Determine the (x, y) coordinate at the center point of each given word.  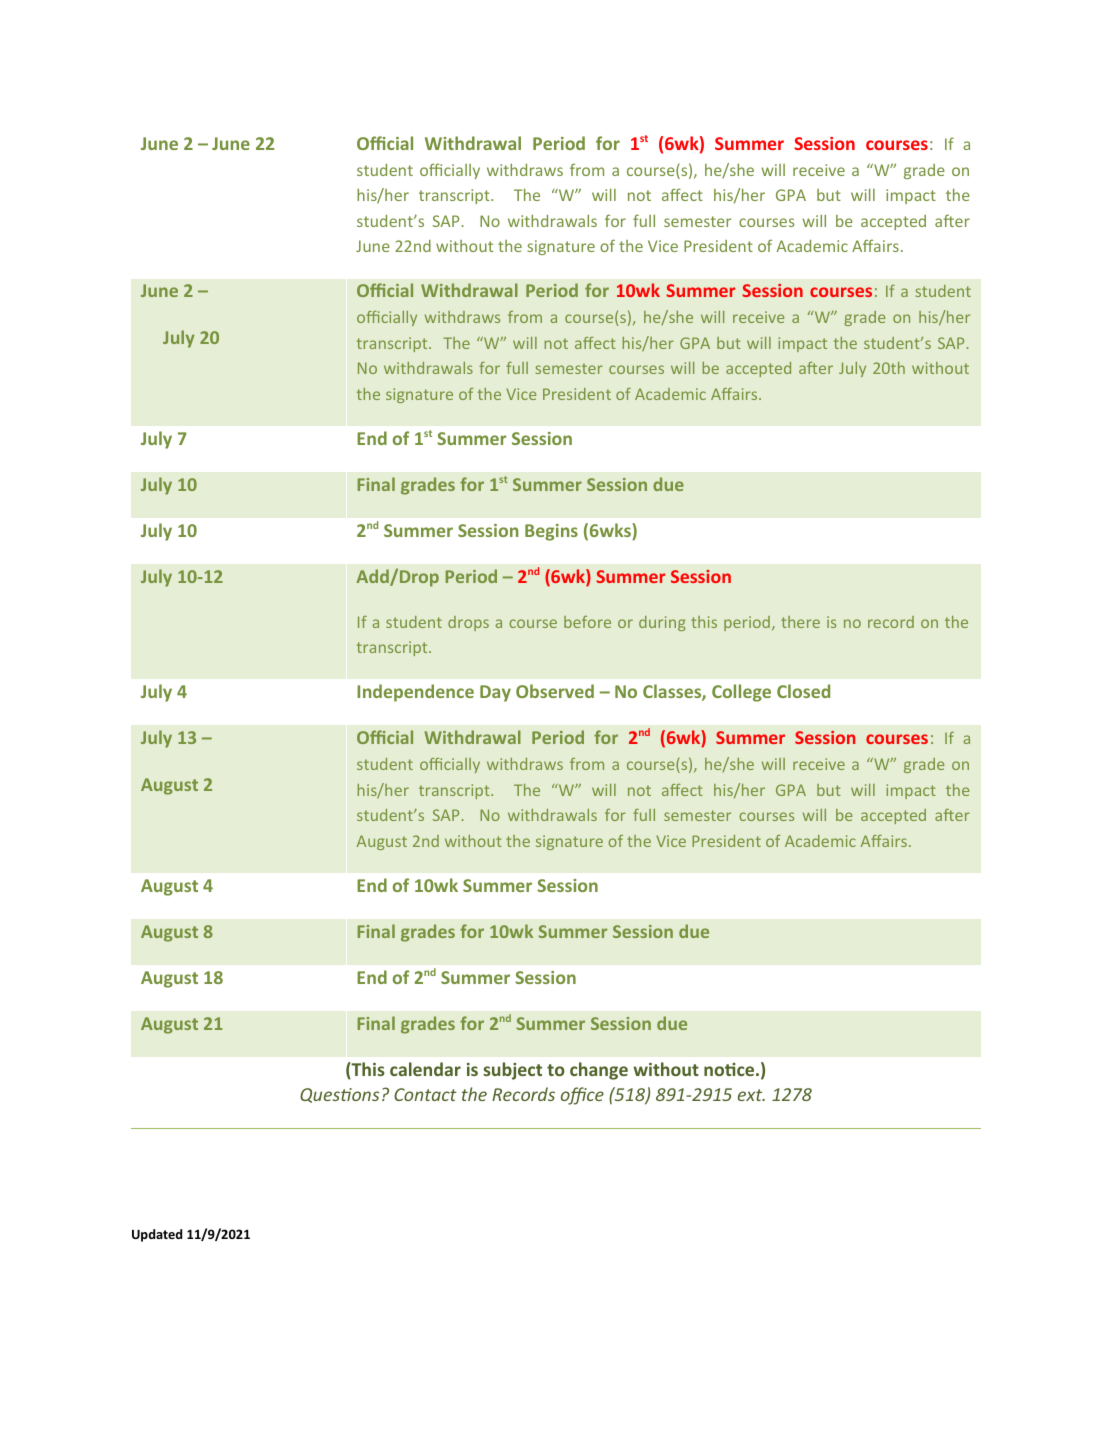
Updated (157, 1235)
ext (751, 1095)
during (662, 623)
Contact (425, 1094)
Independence (415, 693)
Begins (551, 532)
